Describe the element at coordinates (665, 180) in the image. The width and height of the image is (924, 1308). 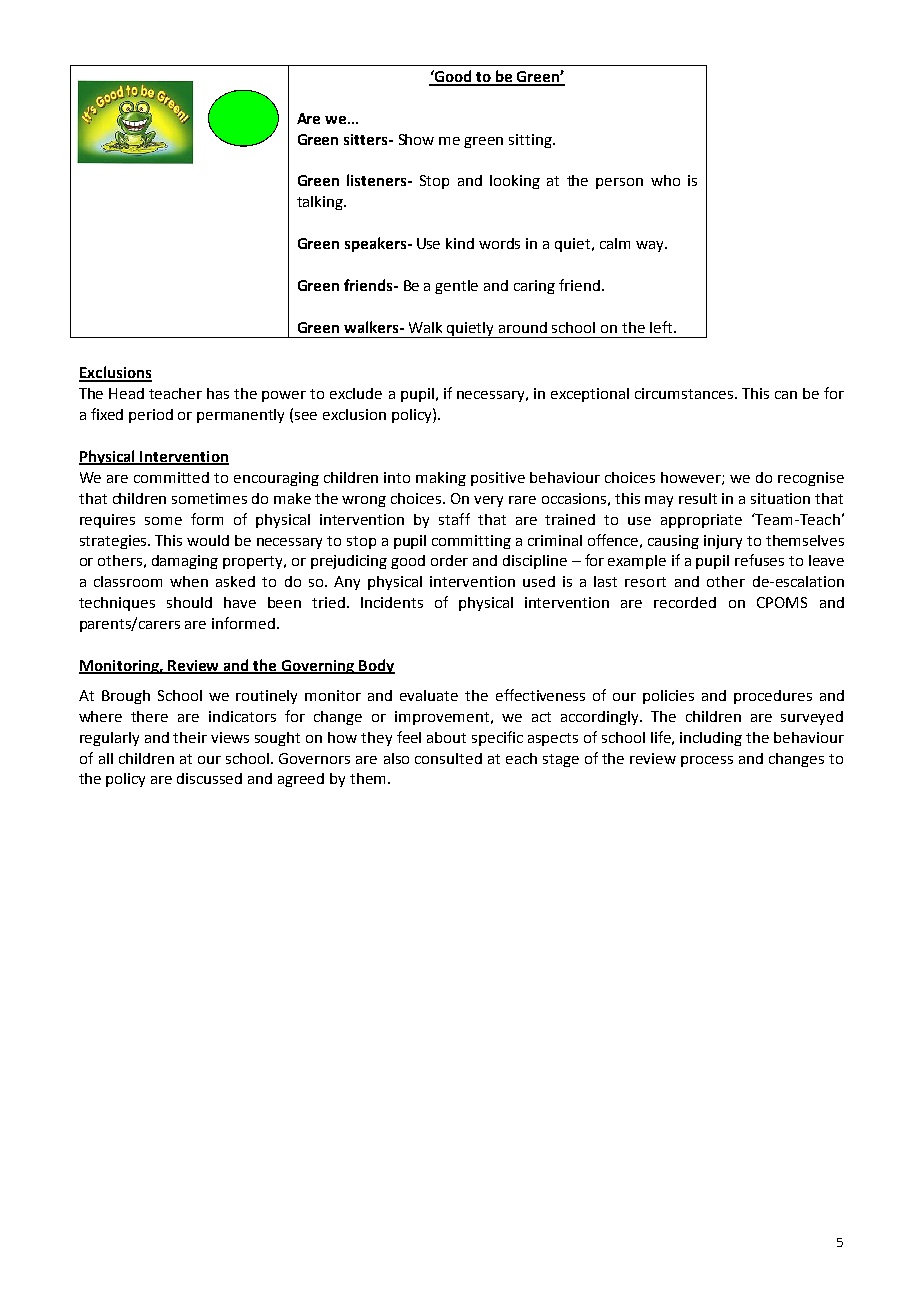
I see `who` at that location.
